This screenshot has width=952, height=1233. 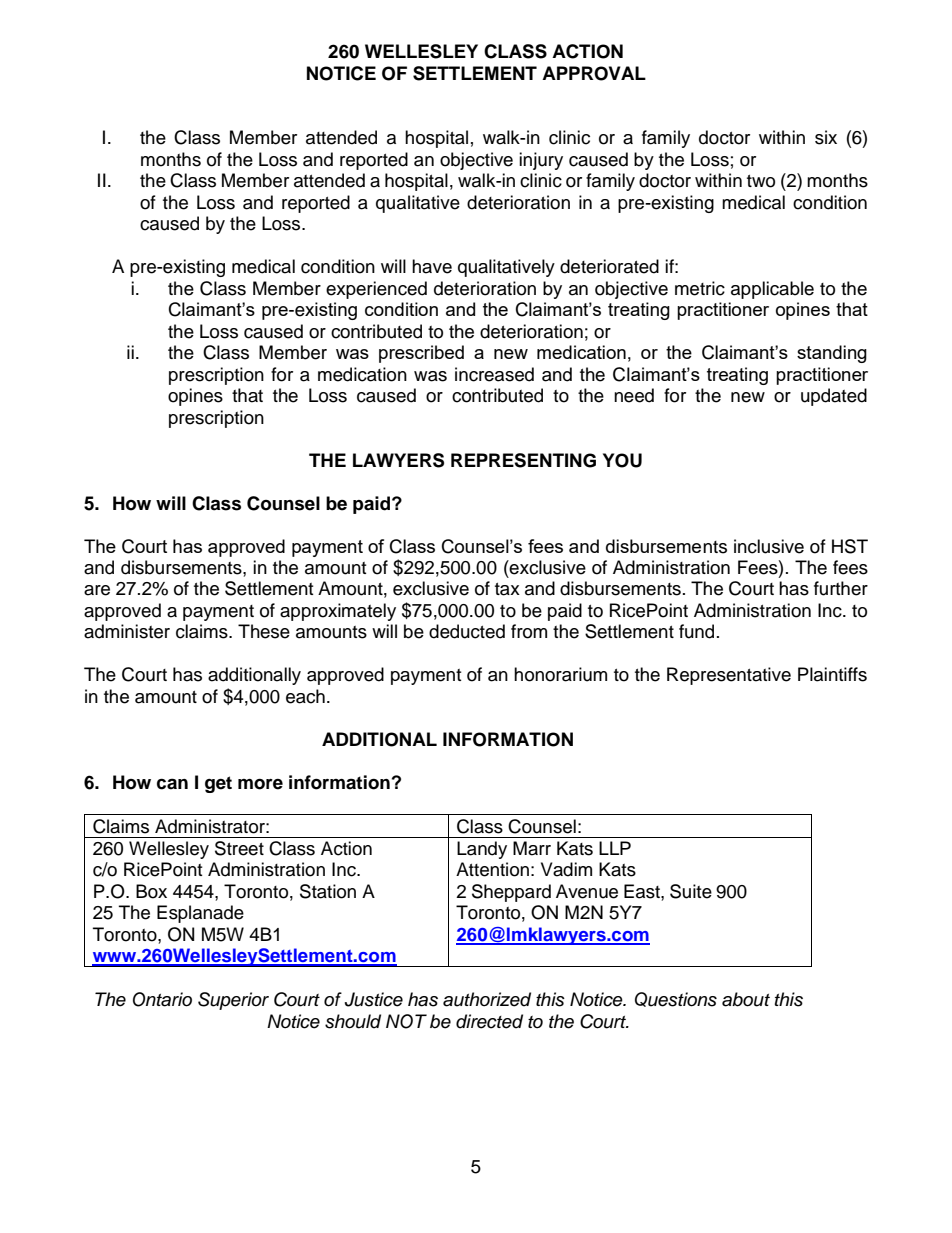 What do you see at coordinates (834, 397) in the screenshot?
I see `updated` at bounding box center [834, 397].
